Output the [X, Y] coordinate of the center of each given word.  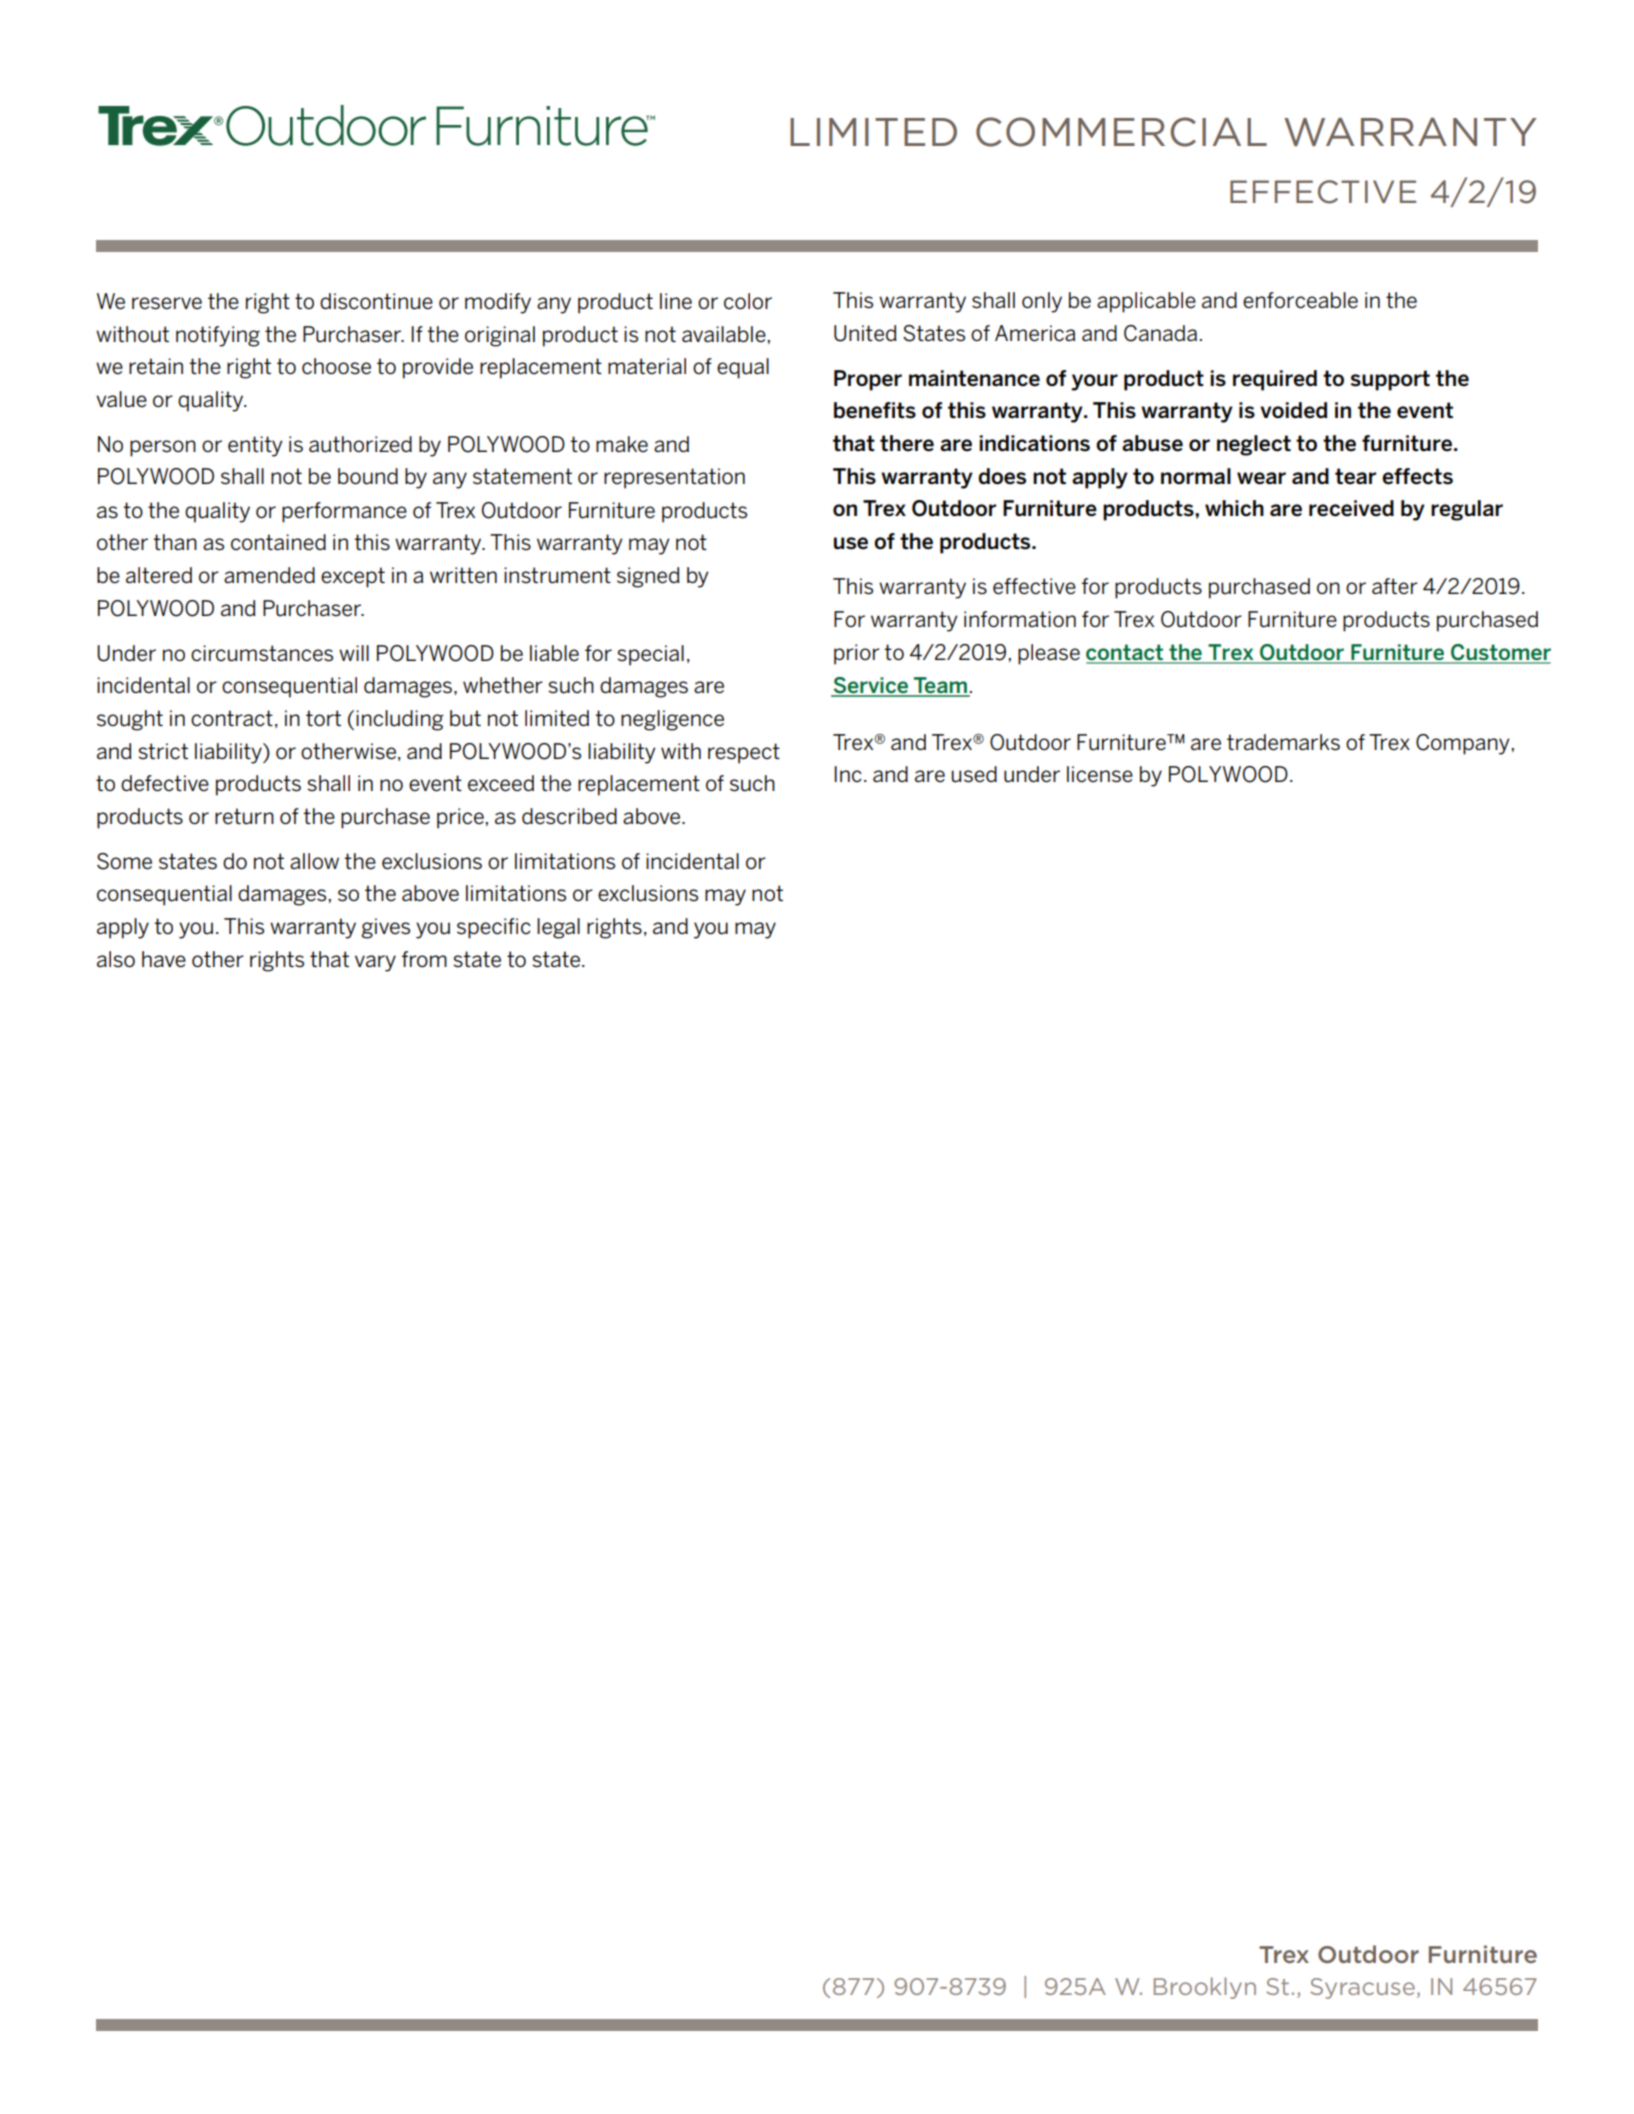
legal [558, 928]
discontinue [376, 301]
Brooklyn [1205, 1988]
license [1100, 774]
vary [375, 963]
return [244, 816]
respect [744, 753]
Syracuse [1362, 1988]
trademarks [1283, 742]
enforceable [1300, 300]
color [748, 301]
